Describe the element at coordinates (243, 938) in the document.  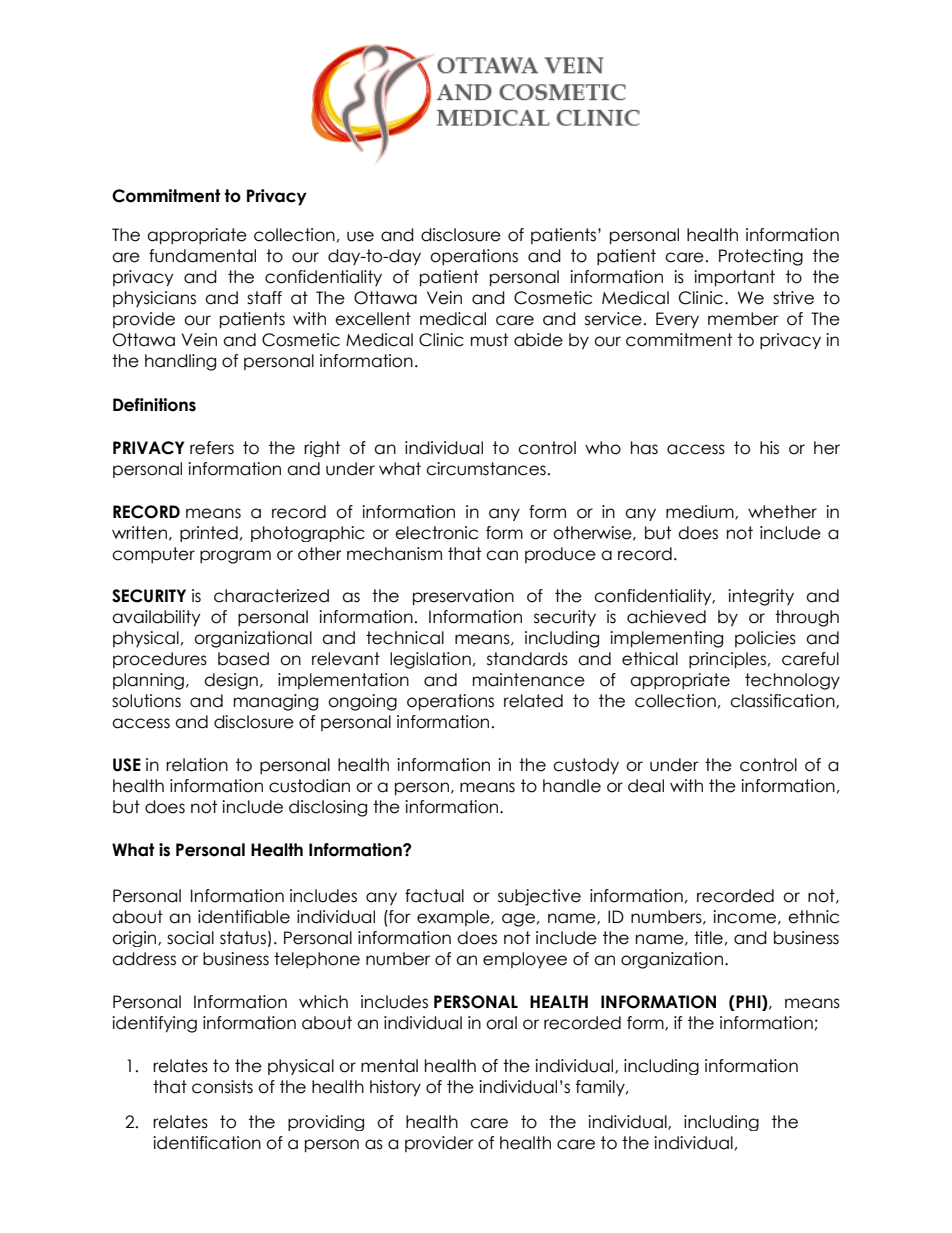
I see `status` at that location.
